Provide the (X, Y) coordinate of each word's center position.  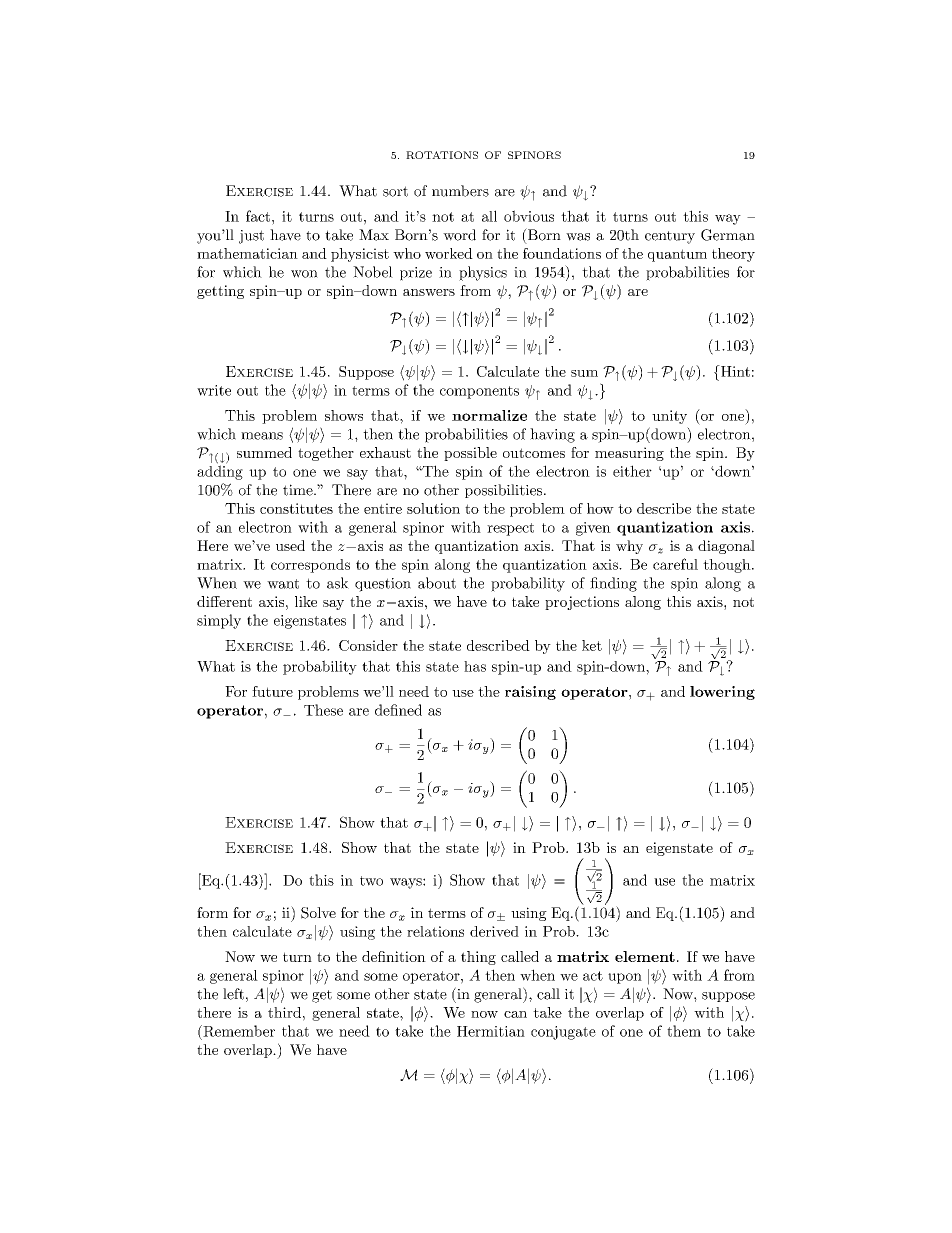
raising (530, 693)
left (233, 994)
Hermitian (491, 1031)
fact (258, 216)
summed (264, 452)
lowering (722, 693)
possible (470, 454)
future (272, 691)
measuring (629, 454)
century (670, 237)
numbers (460, 191)
